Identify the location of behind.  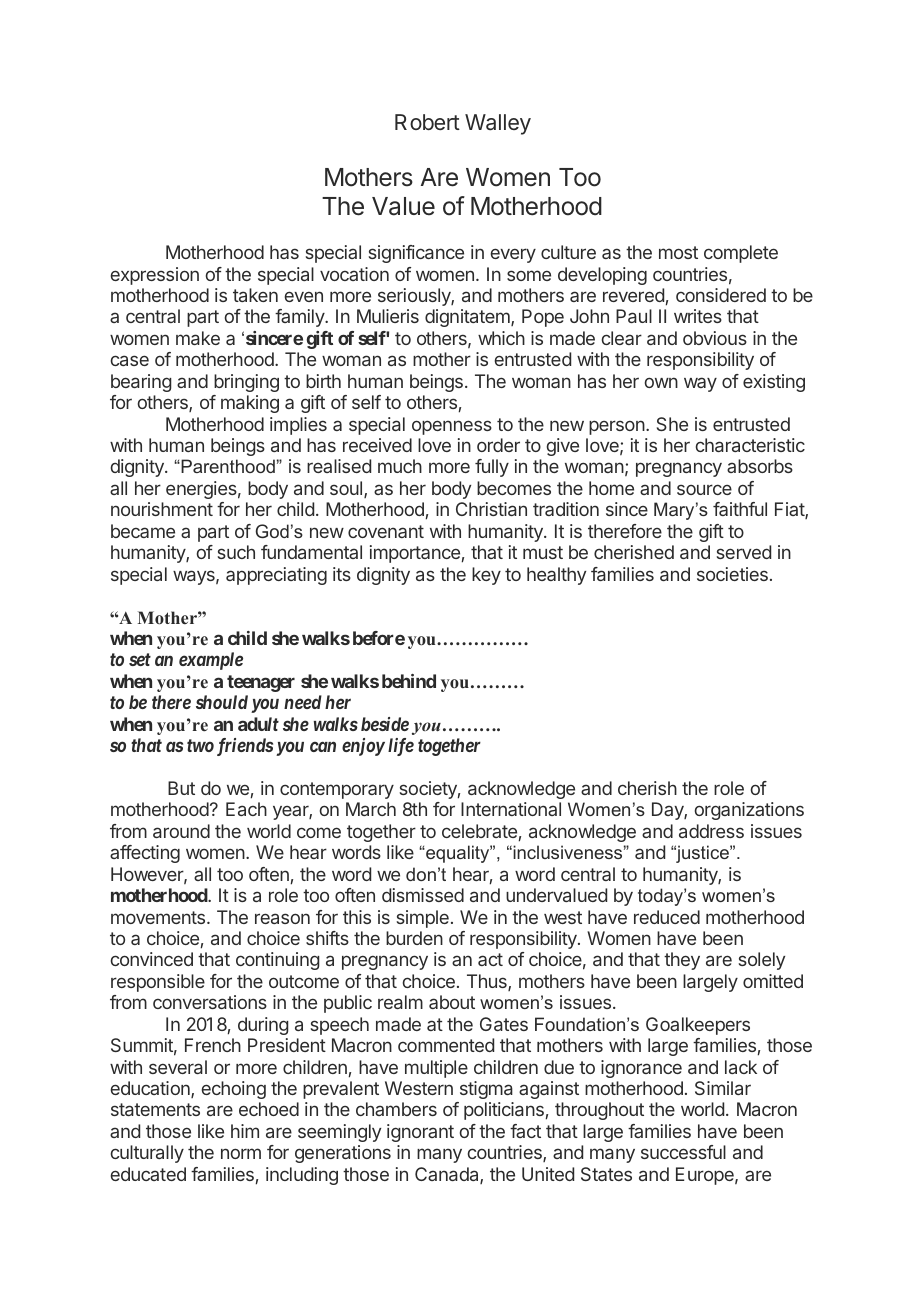
(409, 681).
